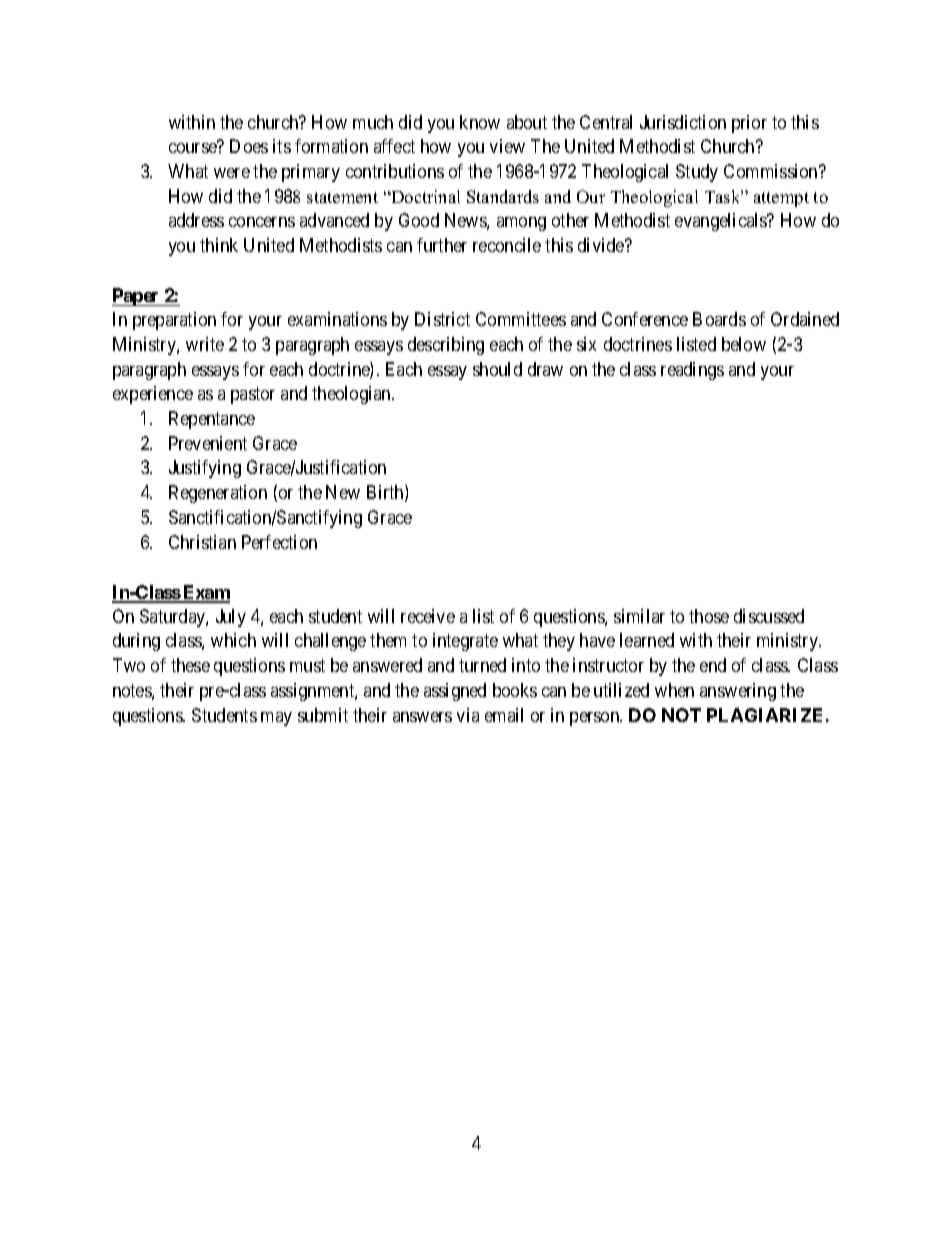 This screenshot has height=1233, width=952. What do you see at coordinates (276, 719) in the screenshot?
I see `may` at bounding box center [276, 719].
